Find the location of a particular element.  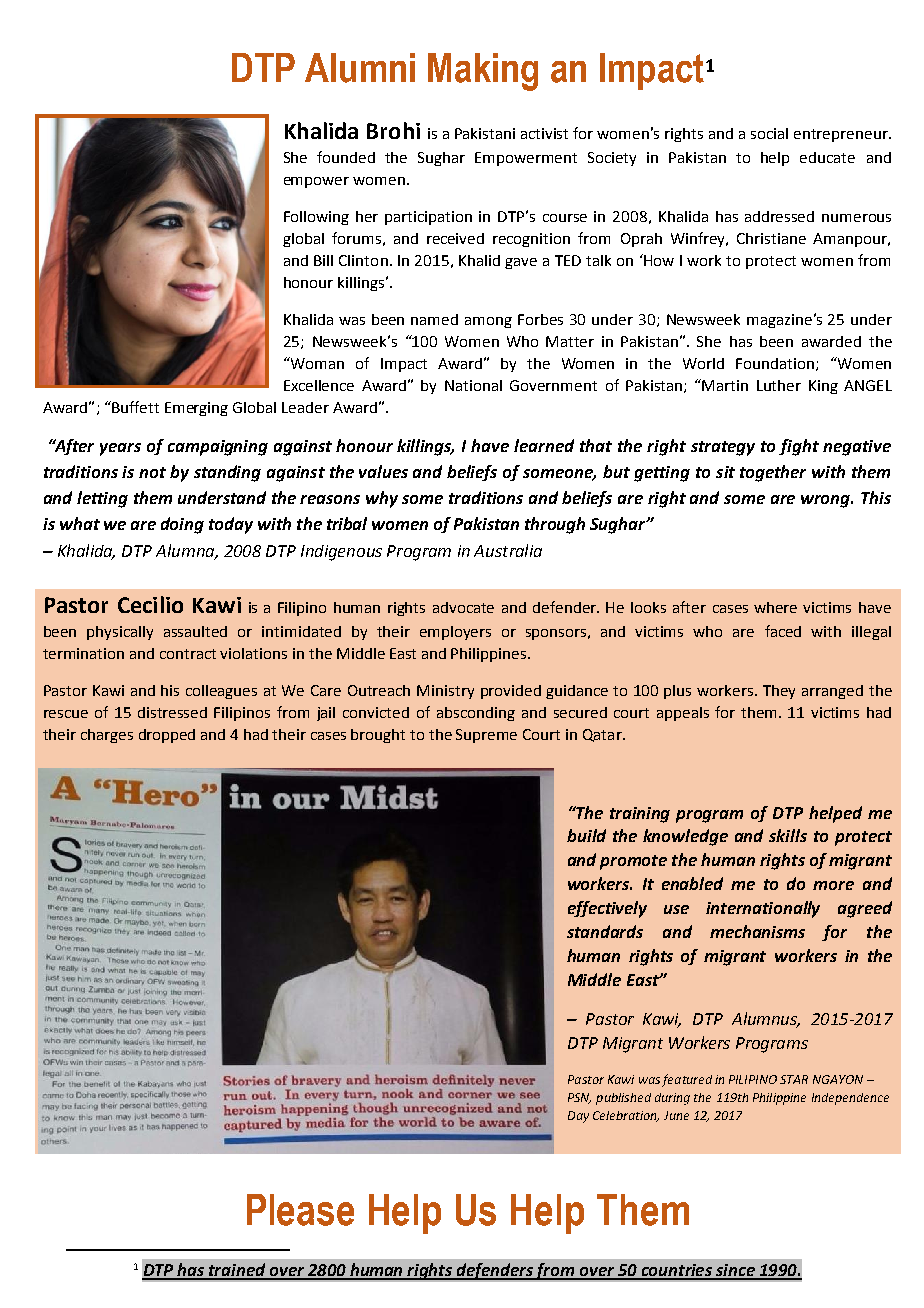

Ministry is located at coordinates (445, 692).
